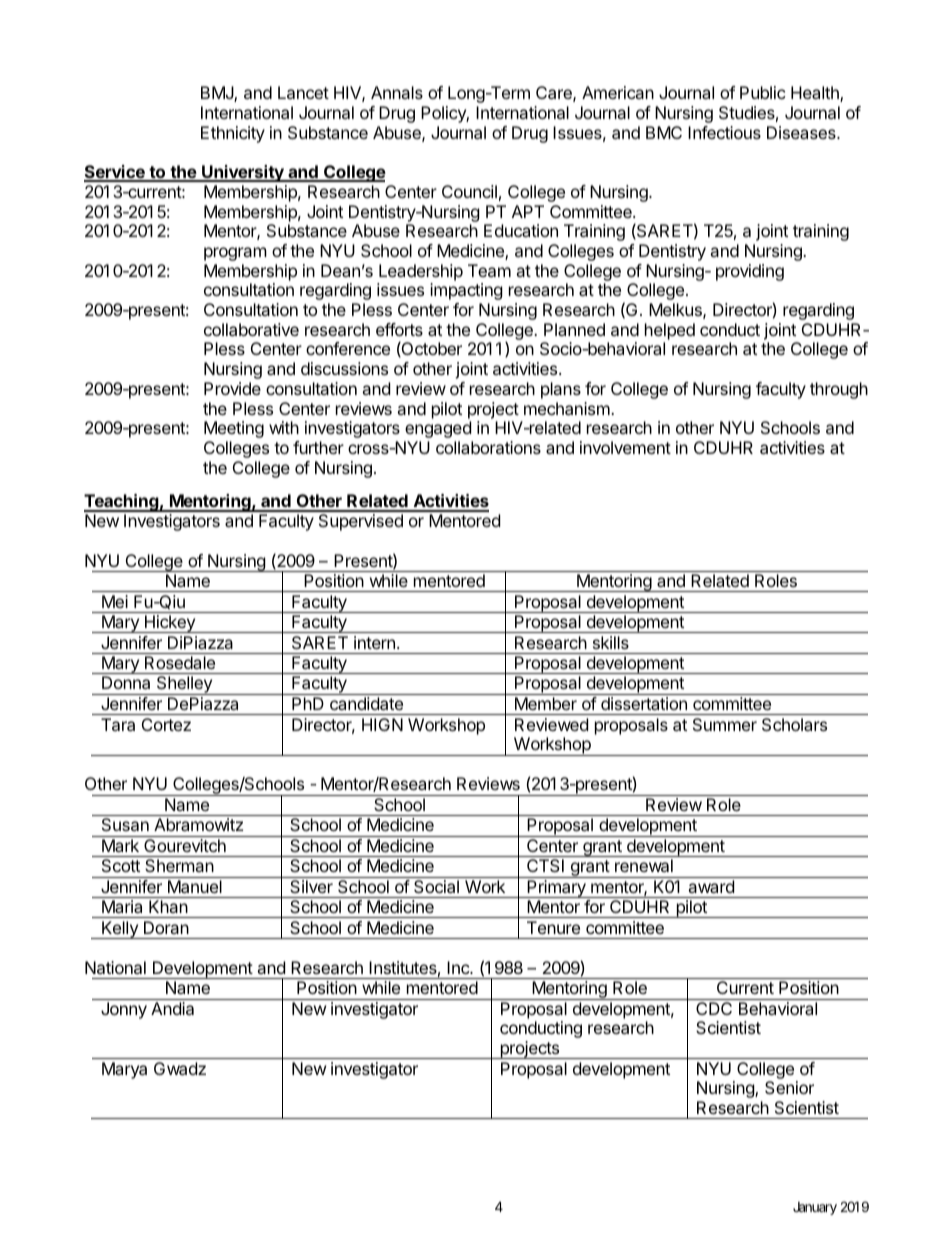 This image has height=1233, width=952. I want to click on Summer, so click(725, 724).
